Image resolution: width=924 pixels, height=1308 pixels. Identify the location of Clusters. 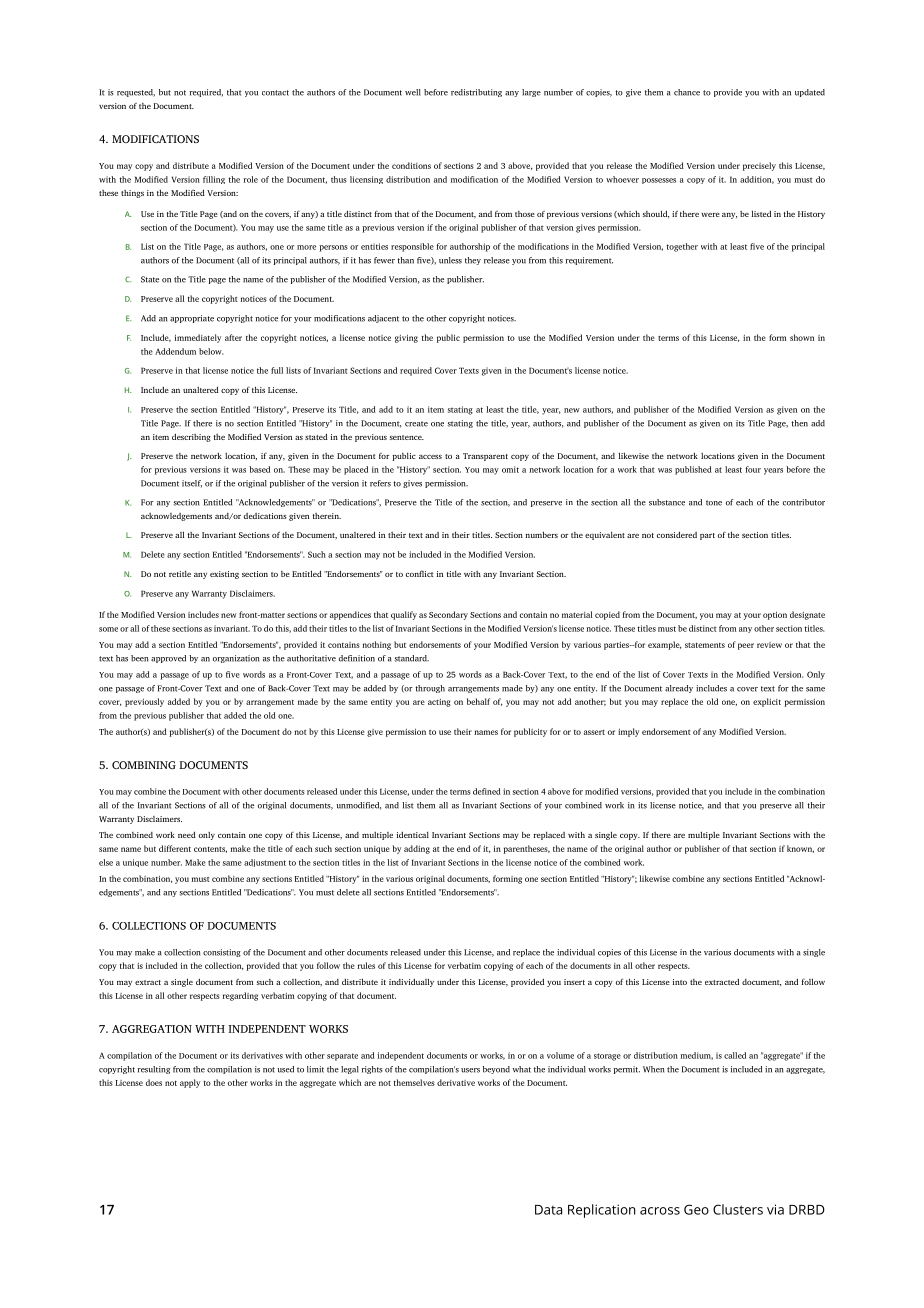
(738, 1209).
